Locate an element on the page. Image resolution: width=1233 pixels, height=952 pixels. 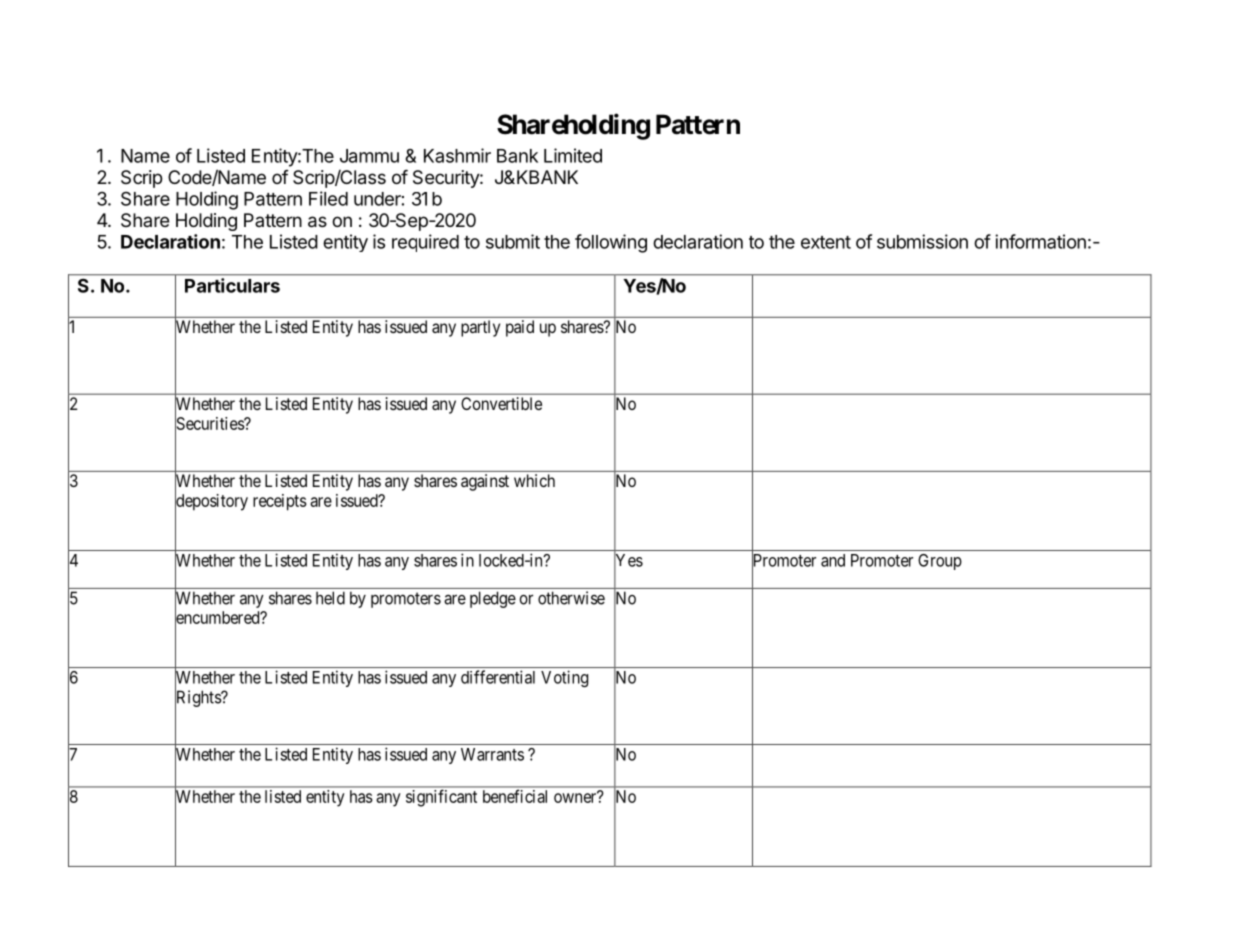
Limited is located at coordinates (573, 155).
